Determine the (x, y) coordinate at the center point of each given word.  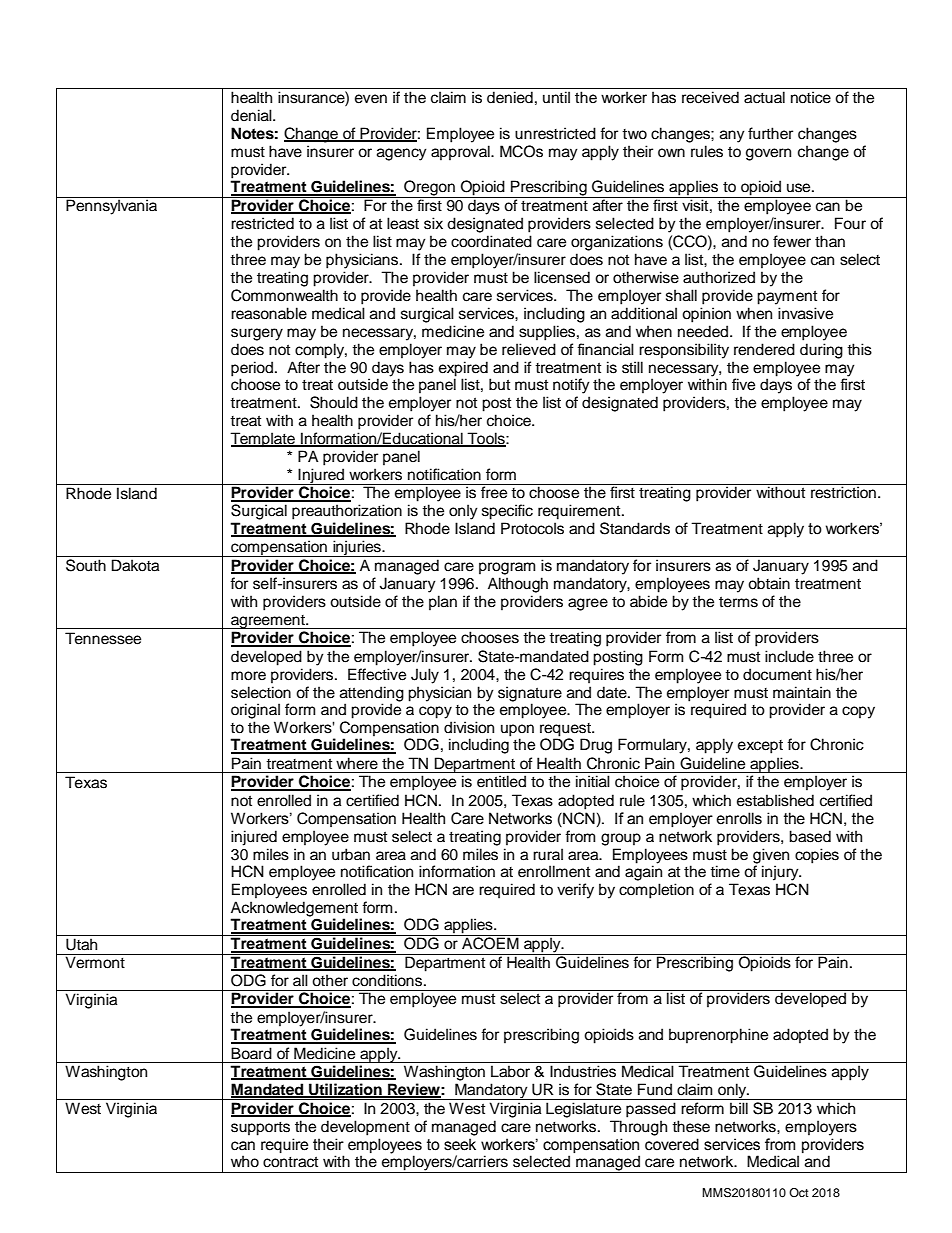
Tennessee (103, 638)
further (770, 133)
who (245, 1161)
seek (460, 1144)
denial (252, 115)
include (789, 656)
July (425, 676)
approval (461, 153)
